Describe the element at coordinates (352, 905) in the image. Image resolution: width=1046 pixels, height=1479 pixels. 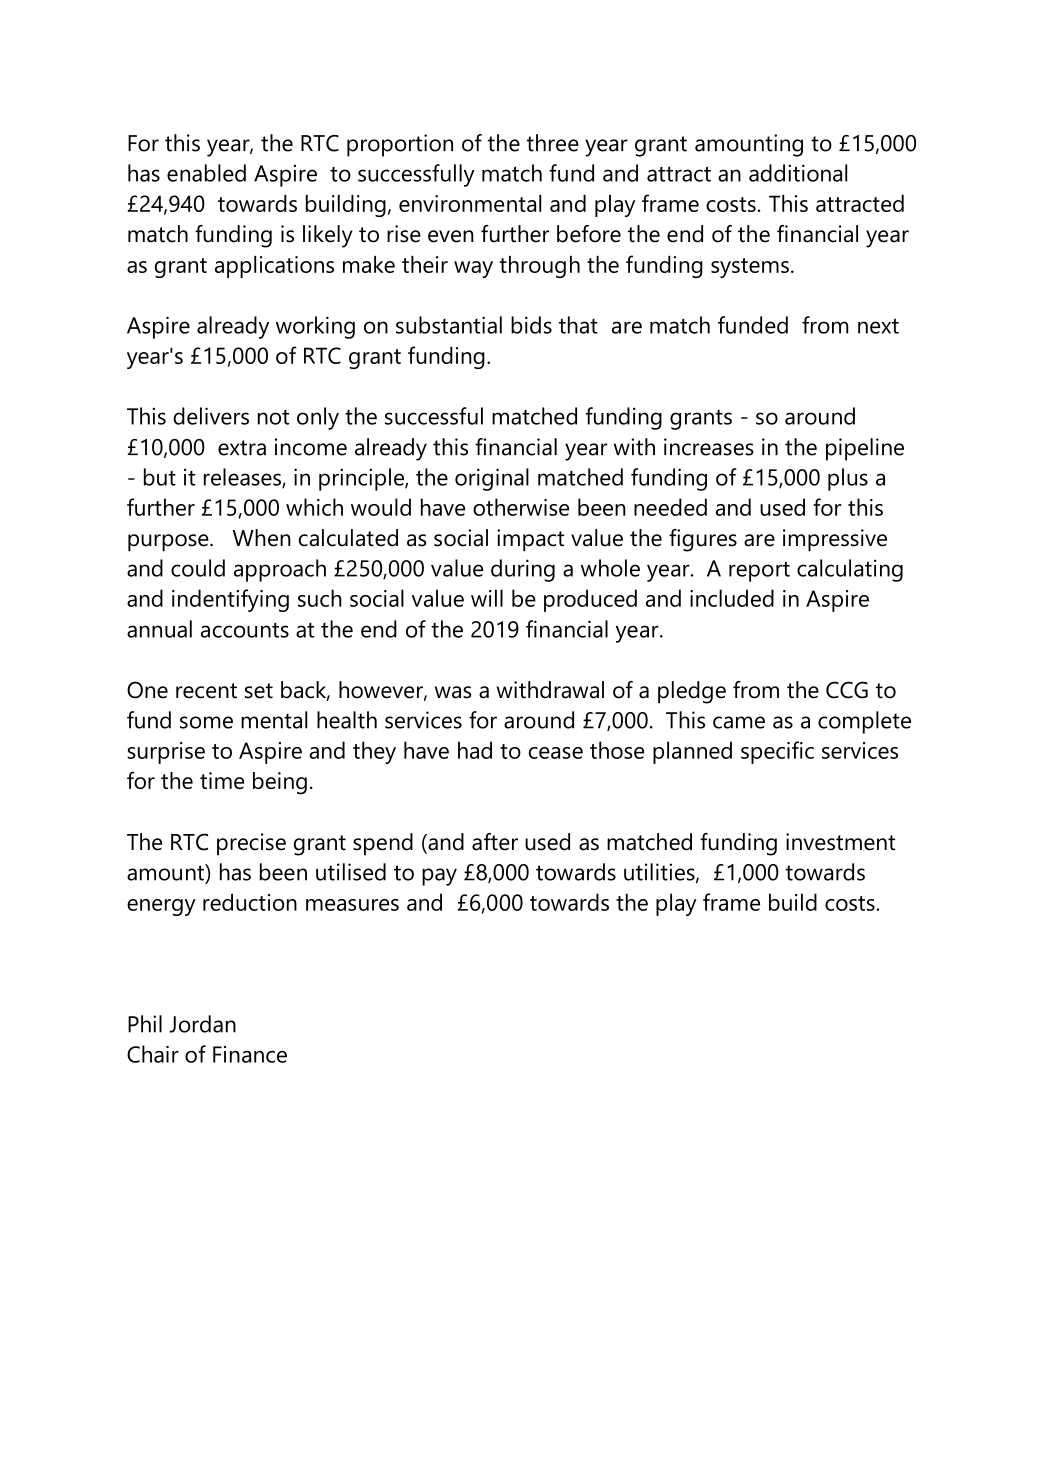
I see `measures` at that location.
